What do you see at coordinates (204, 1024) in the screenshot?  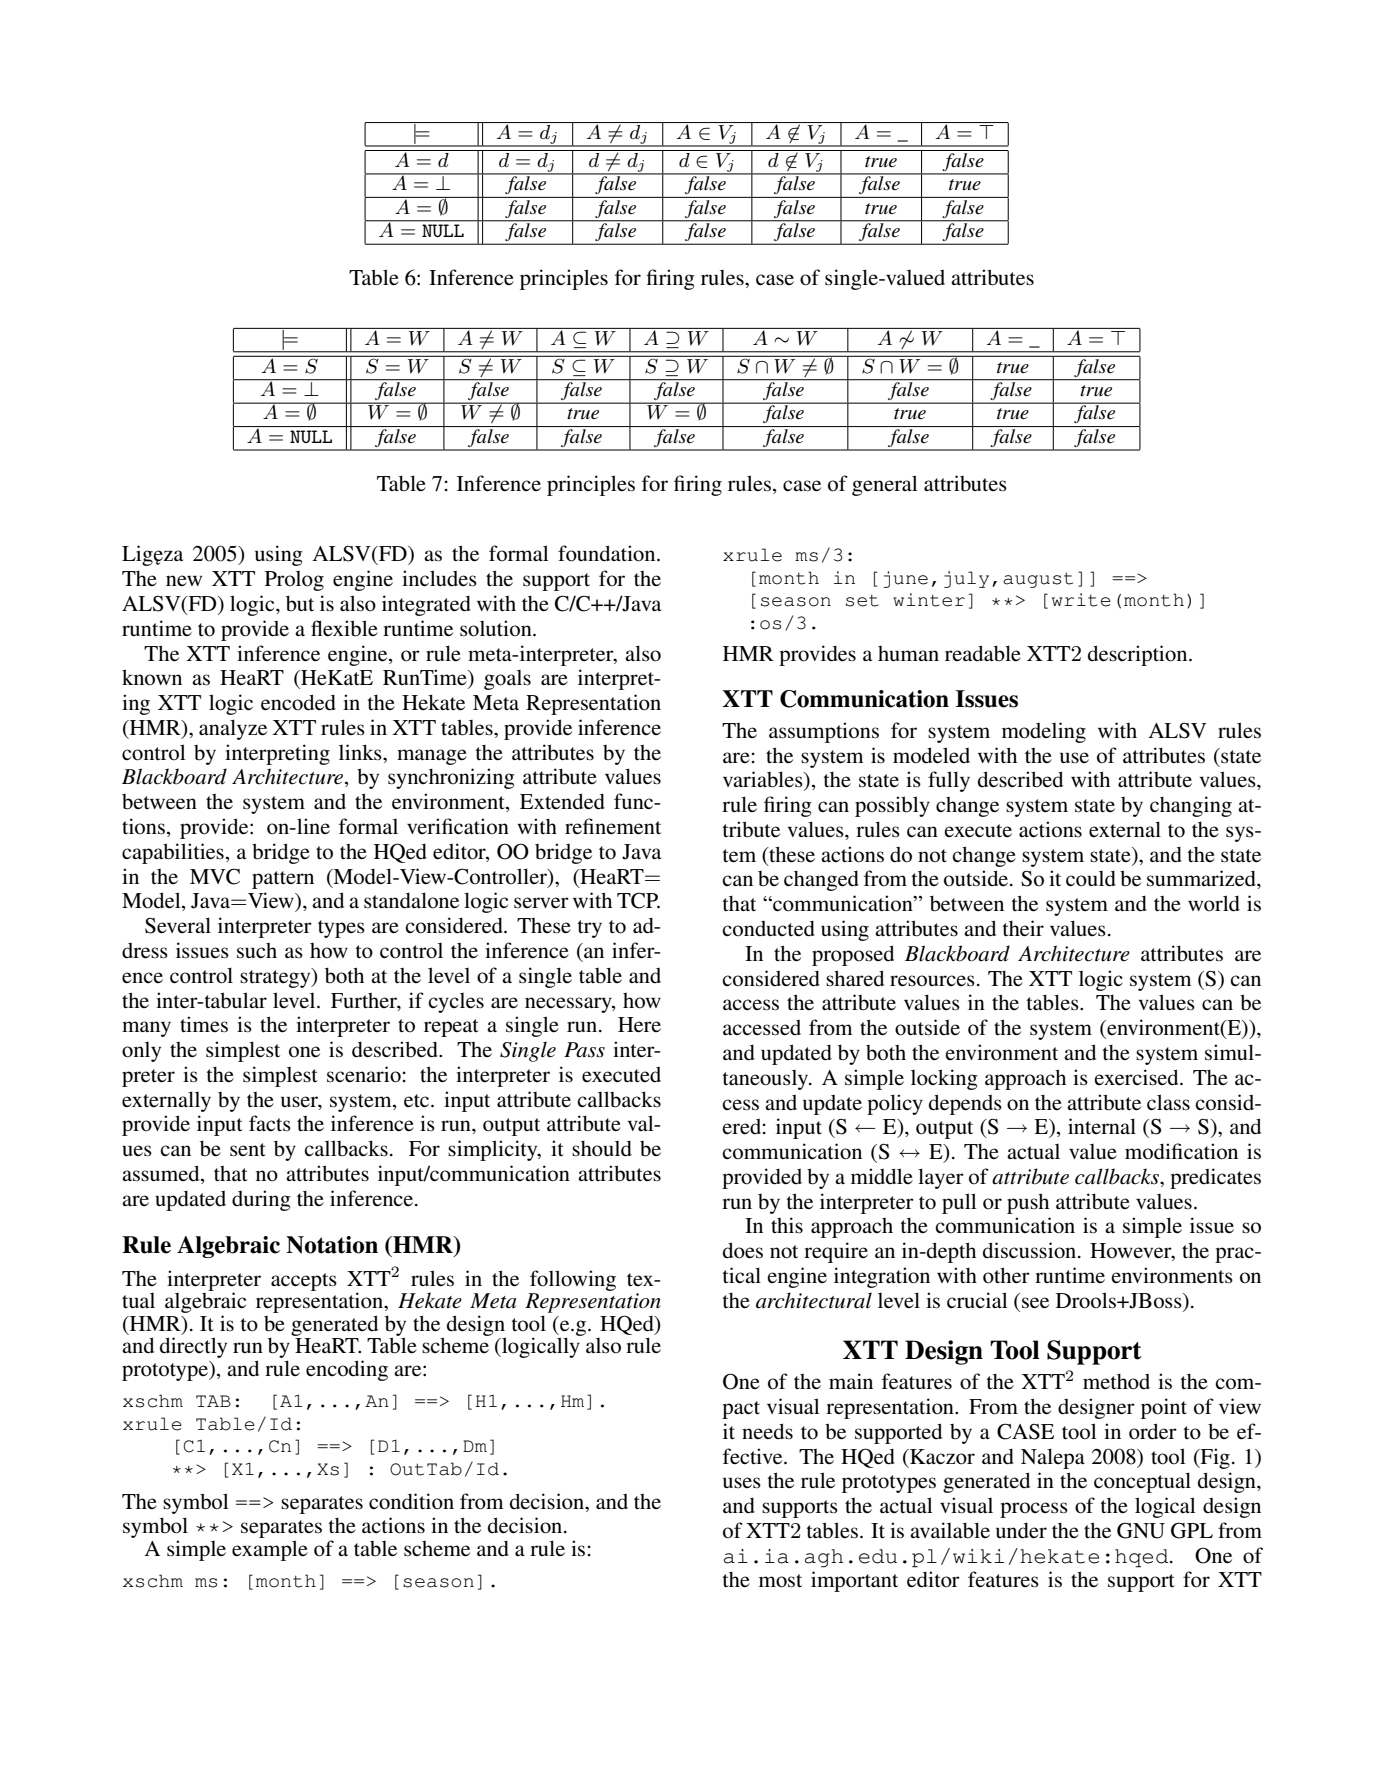 I see `times` at bounding box center [204, 1024].
